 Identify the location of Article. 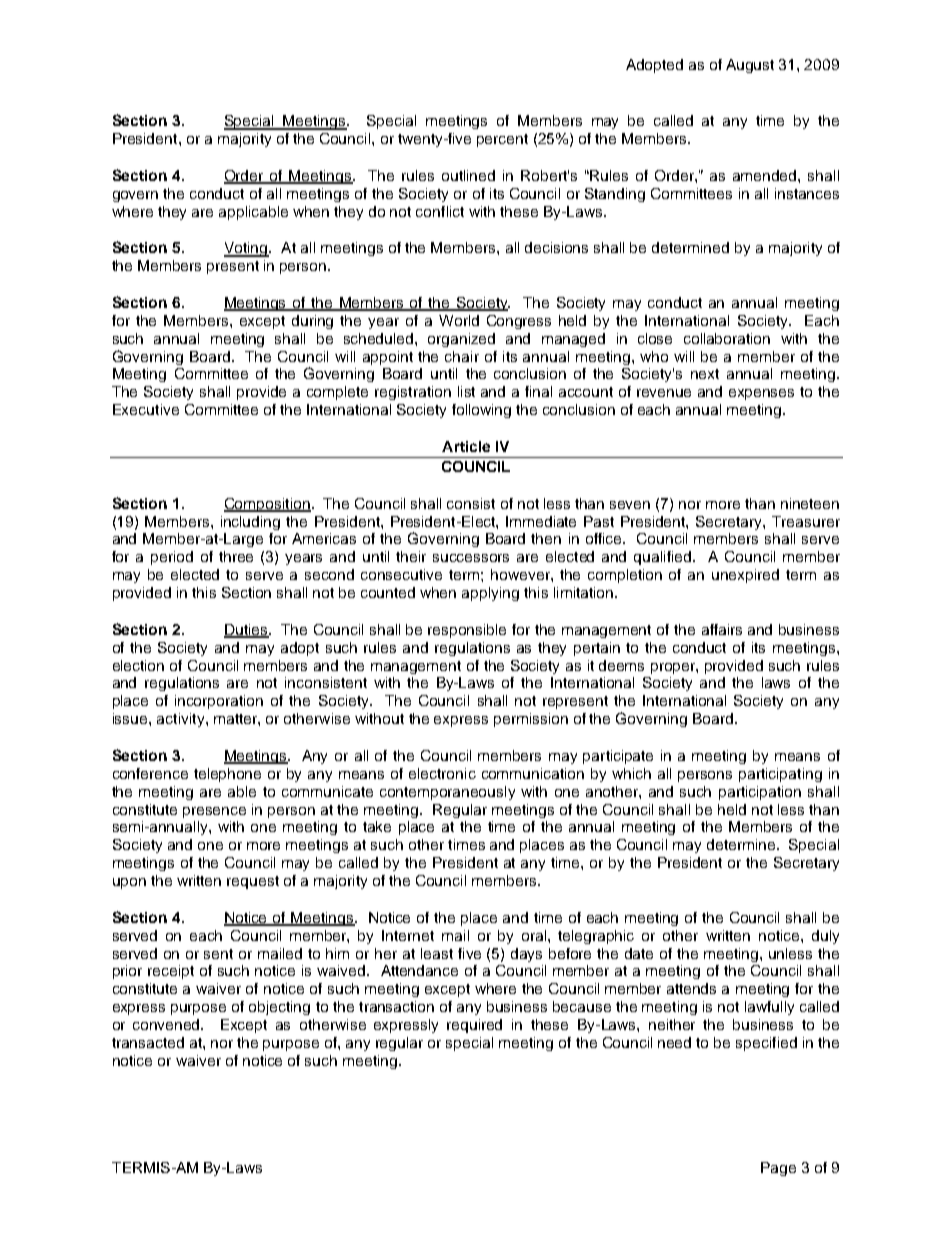
(466, 446).
